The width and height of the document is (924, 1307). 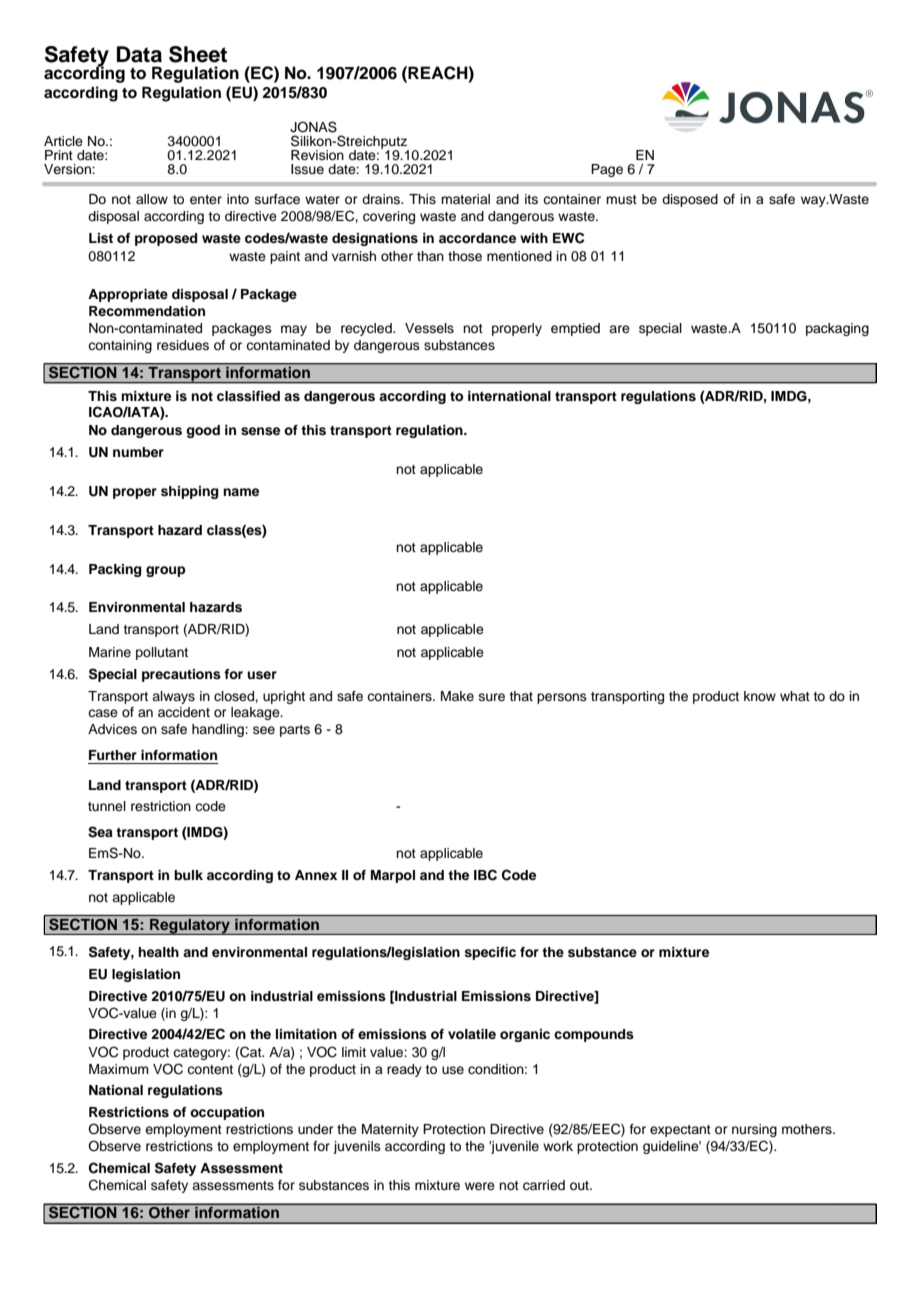 What do you see at coordinates (429, 328) in the document?
I see `Vessels` at bounding box center [429, 328].
